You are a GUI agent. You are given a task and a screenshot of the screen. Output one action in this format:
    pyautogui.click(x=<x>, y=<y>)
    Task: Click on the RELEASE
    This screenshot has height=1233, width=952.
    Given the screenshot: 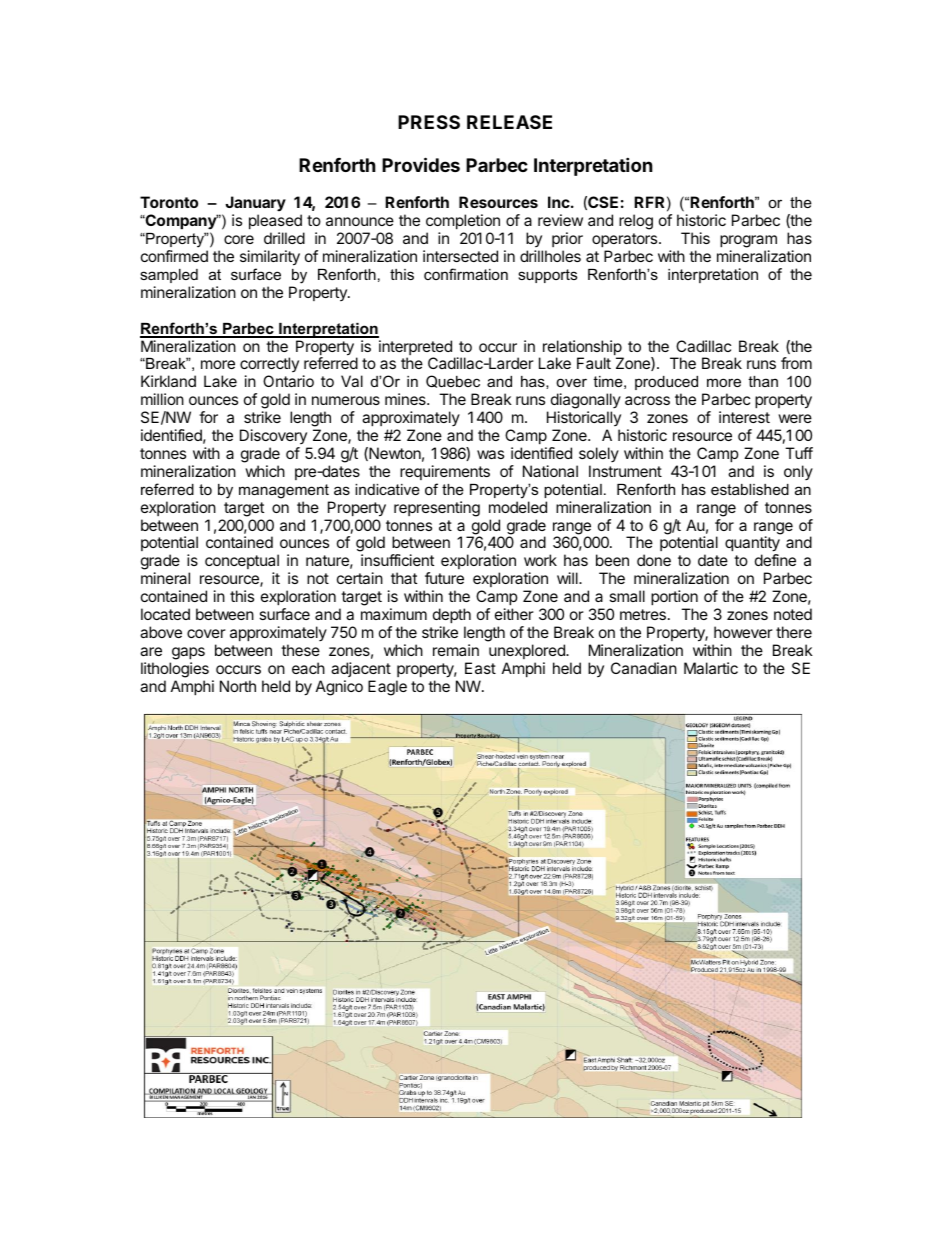 What is the action you would take?
    pyautogui.click(x=509, y=122)
